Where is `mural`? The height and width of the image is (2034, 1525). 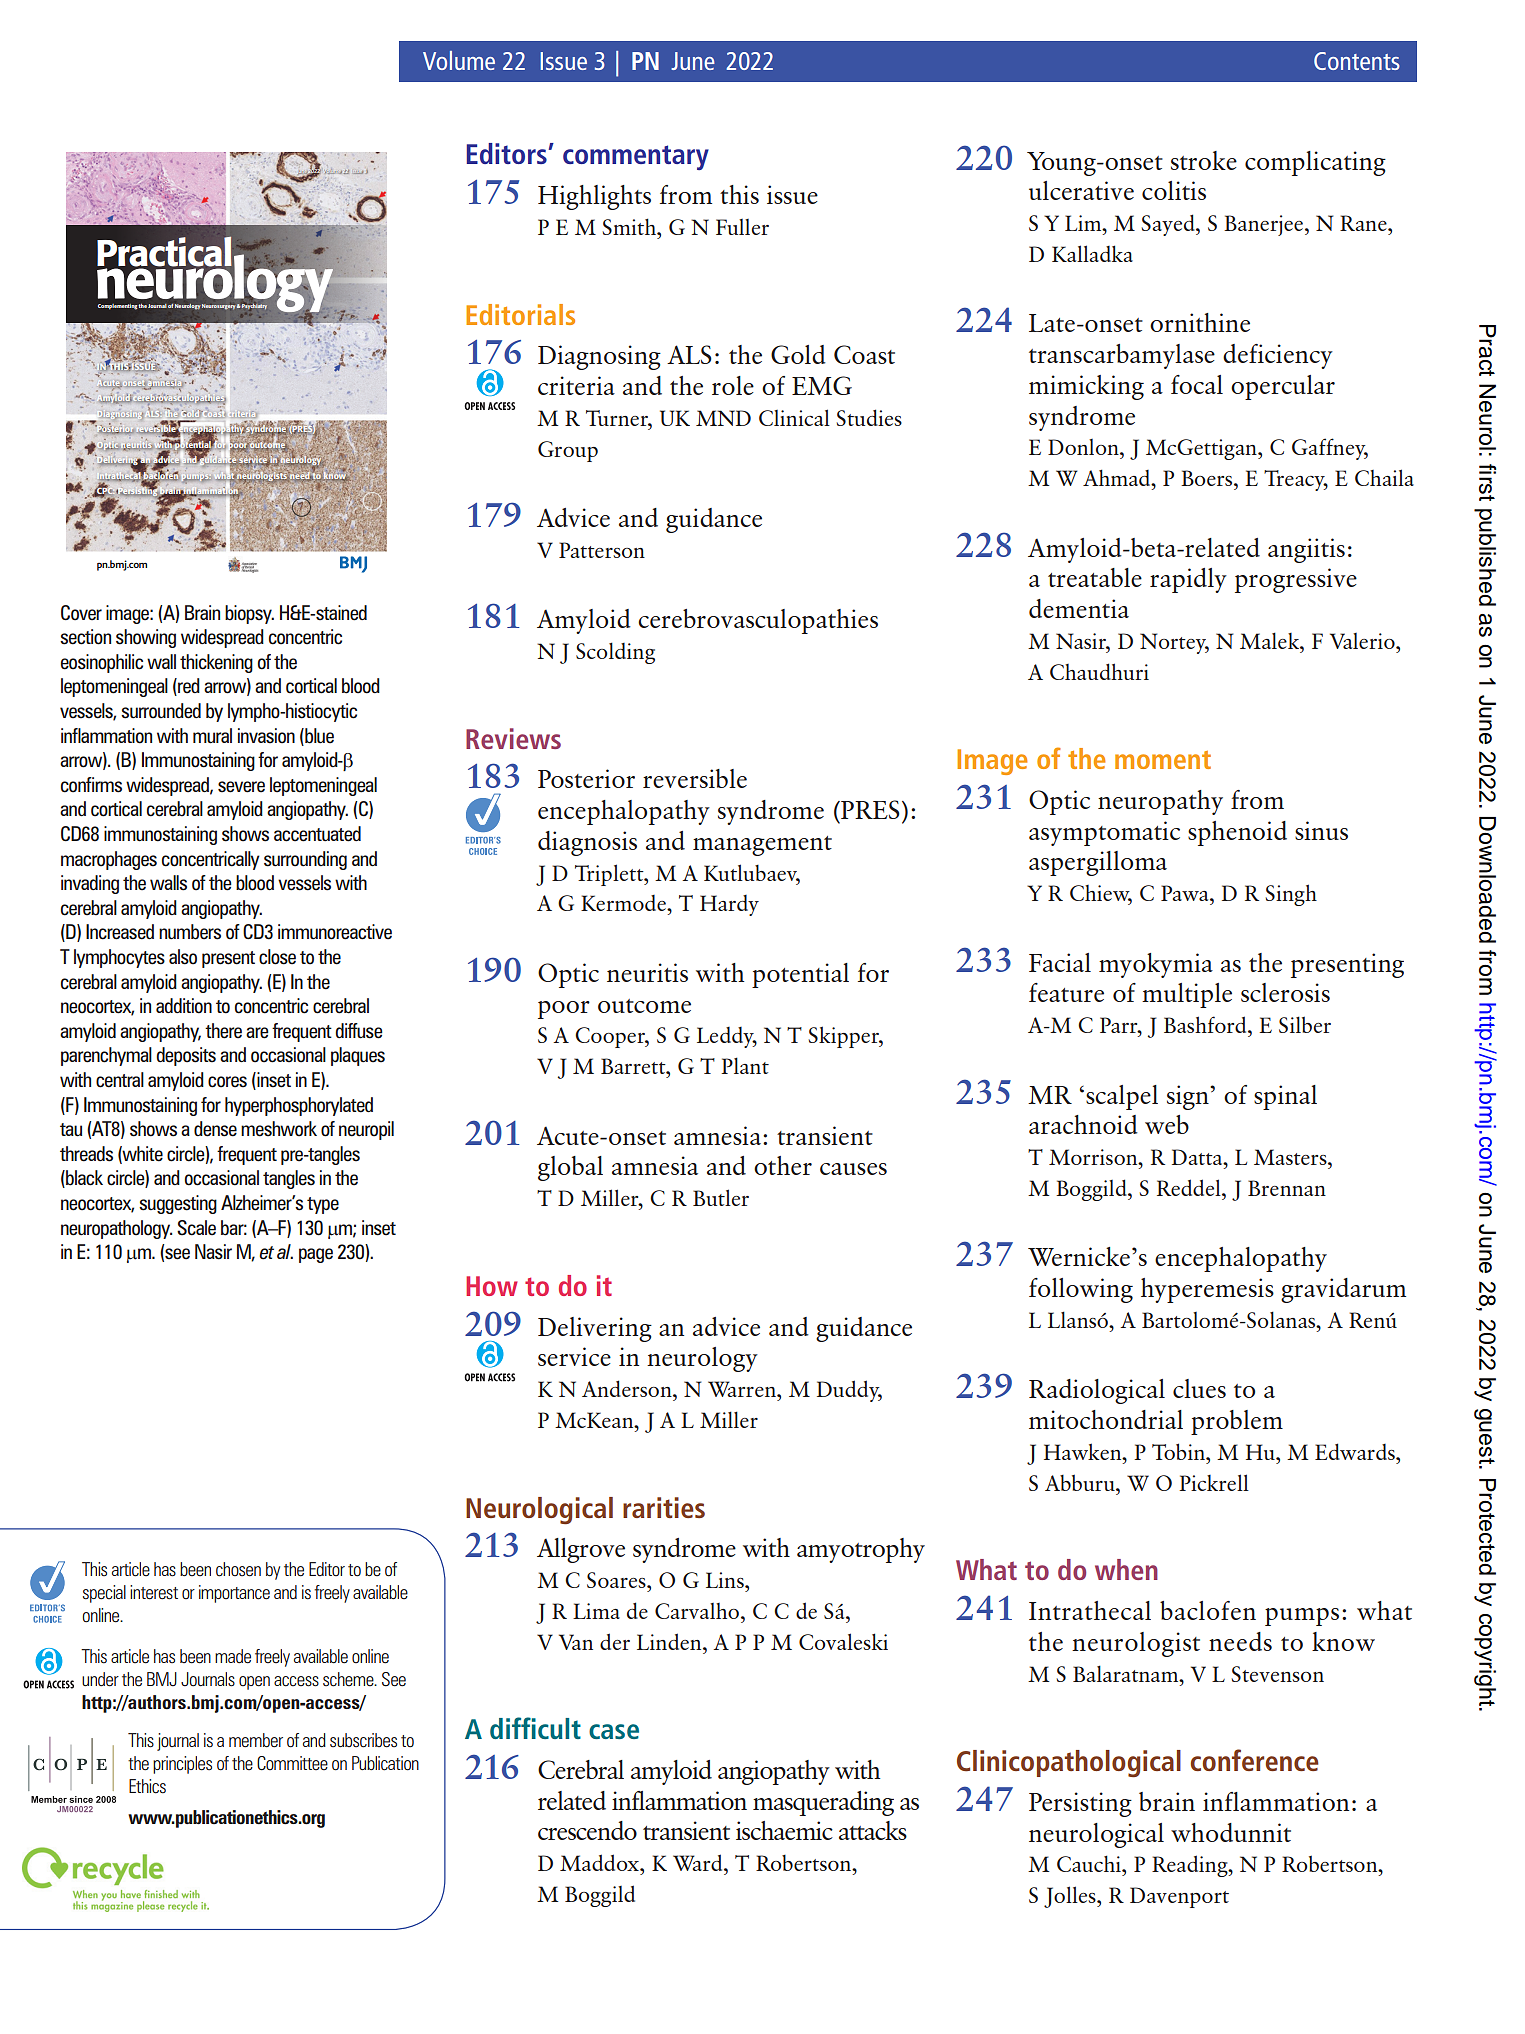 mural is located at coordinates (212, 736).
